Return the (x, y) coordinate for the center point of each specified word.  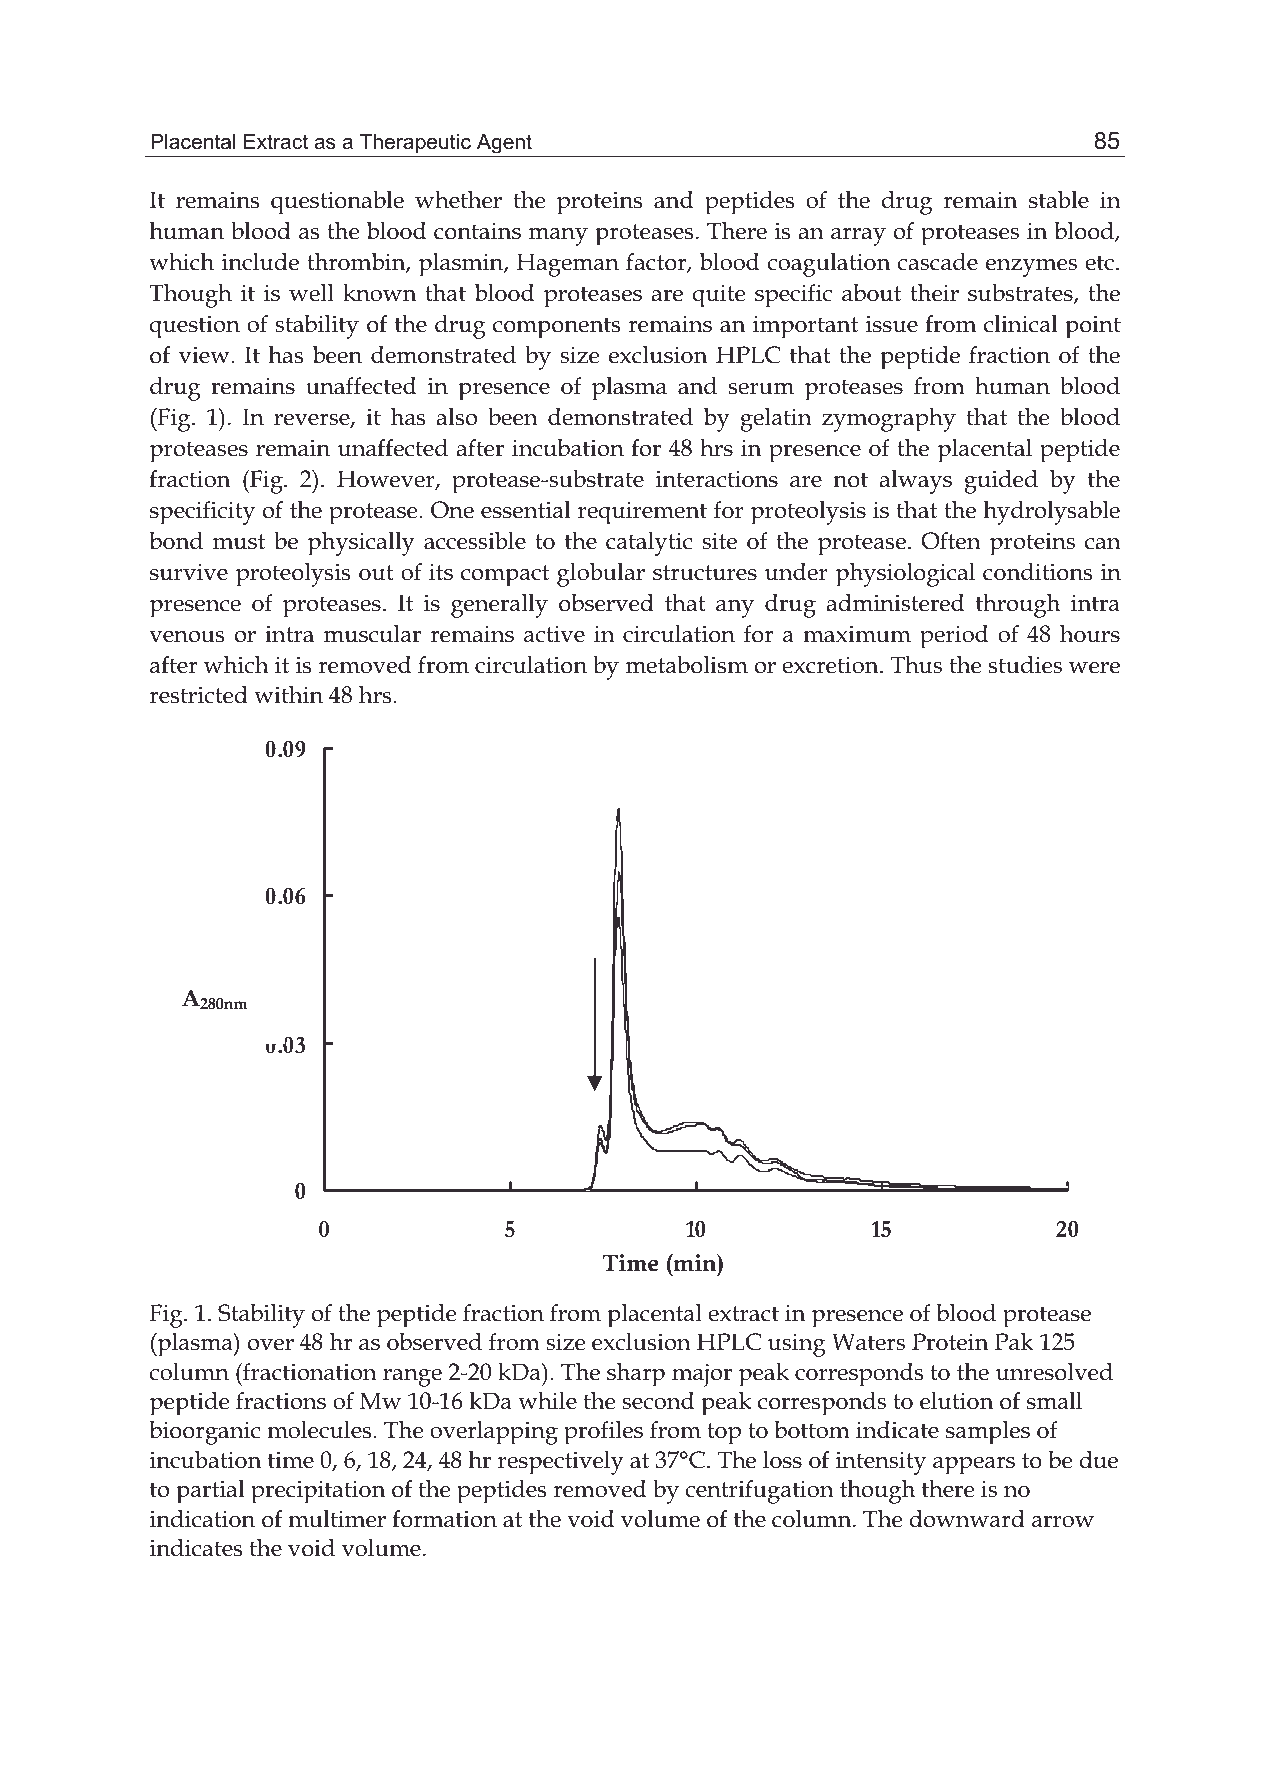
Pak (1014, 1342)
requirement (642, 513)
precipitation (318, 1492)
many (558, 237)
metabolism (687, 665)
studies (1025, 665)
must (239, 542)
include (260, 262)
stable (1059, 200)
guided (1001, 482)
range (412, 1378)
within (288, 695)
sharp (636, 1375)
